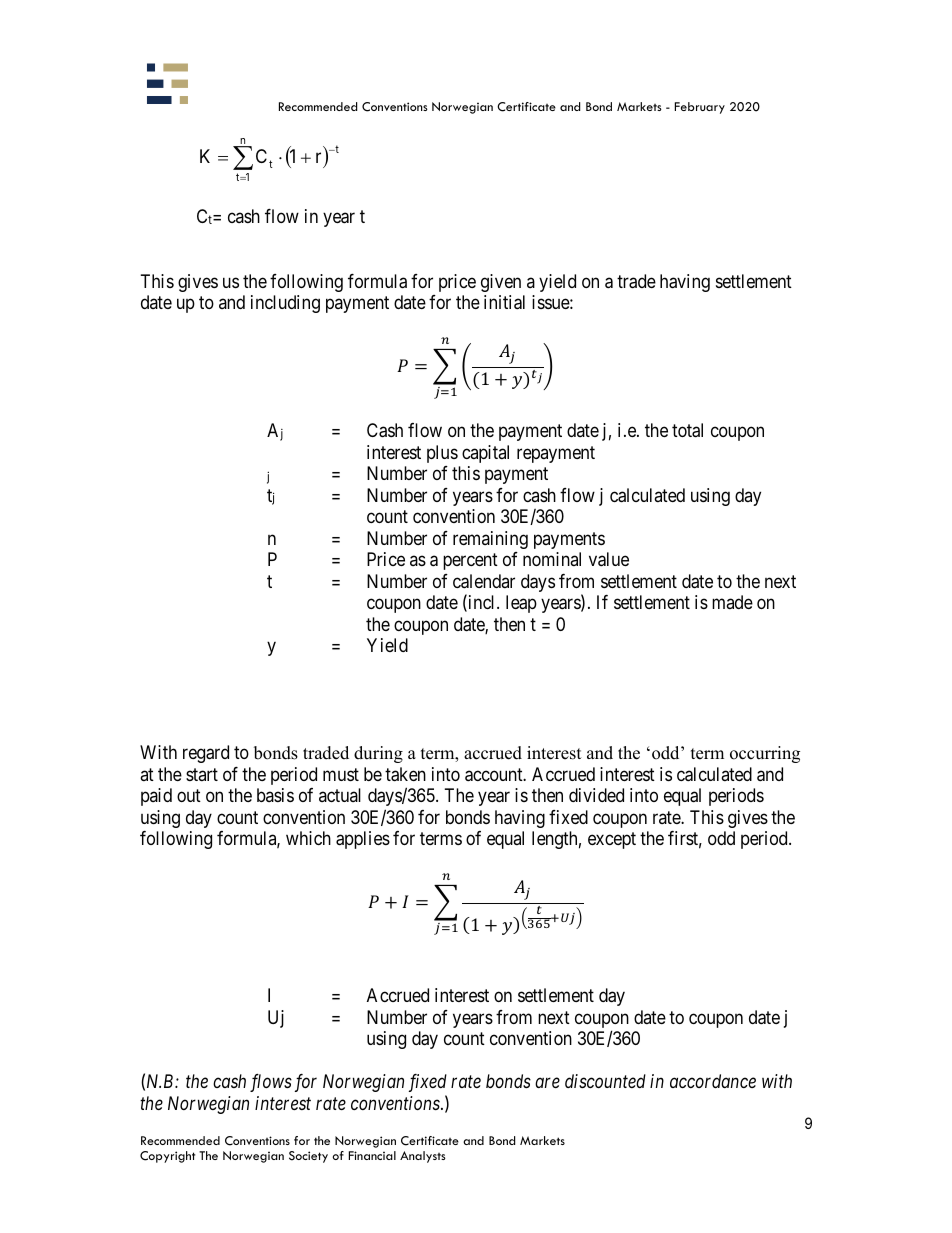 The width and height of the page is (952, 1233). I want to click on capital, so click(485, 454).
